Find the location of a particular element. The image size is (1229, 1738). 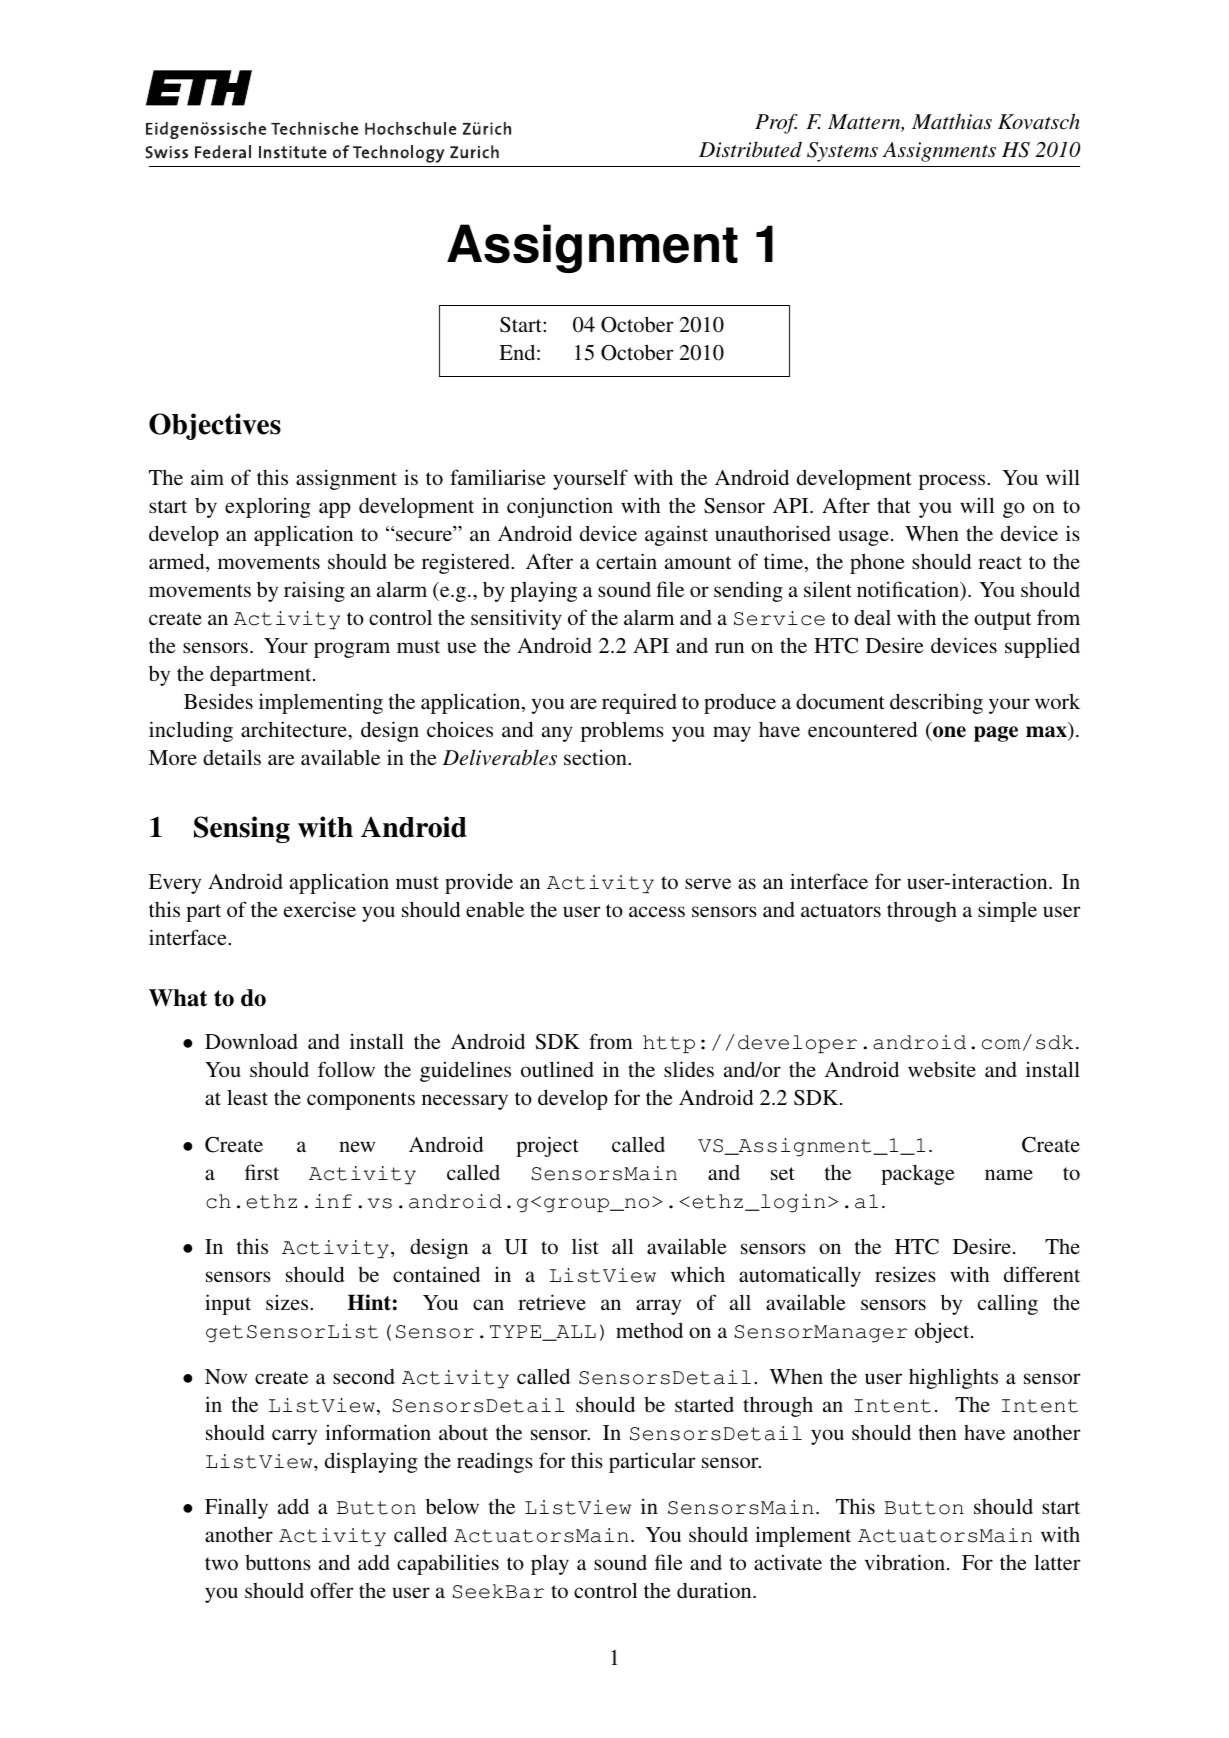

website is located at coordinates (942, 1069).
